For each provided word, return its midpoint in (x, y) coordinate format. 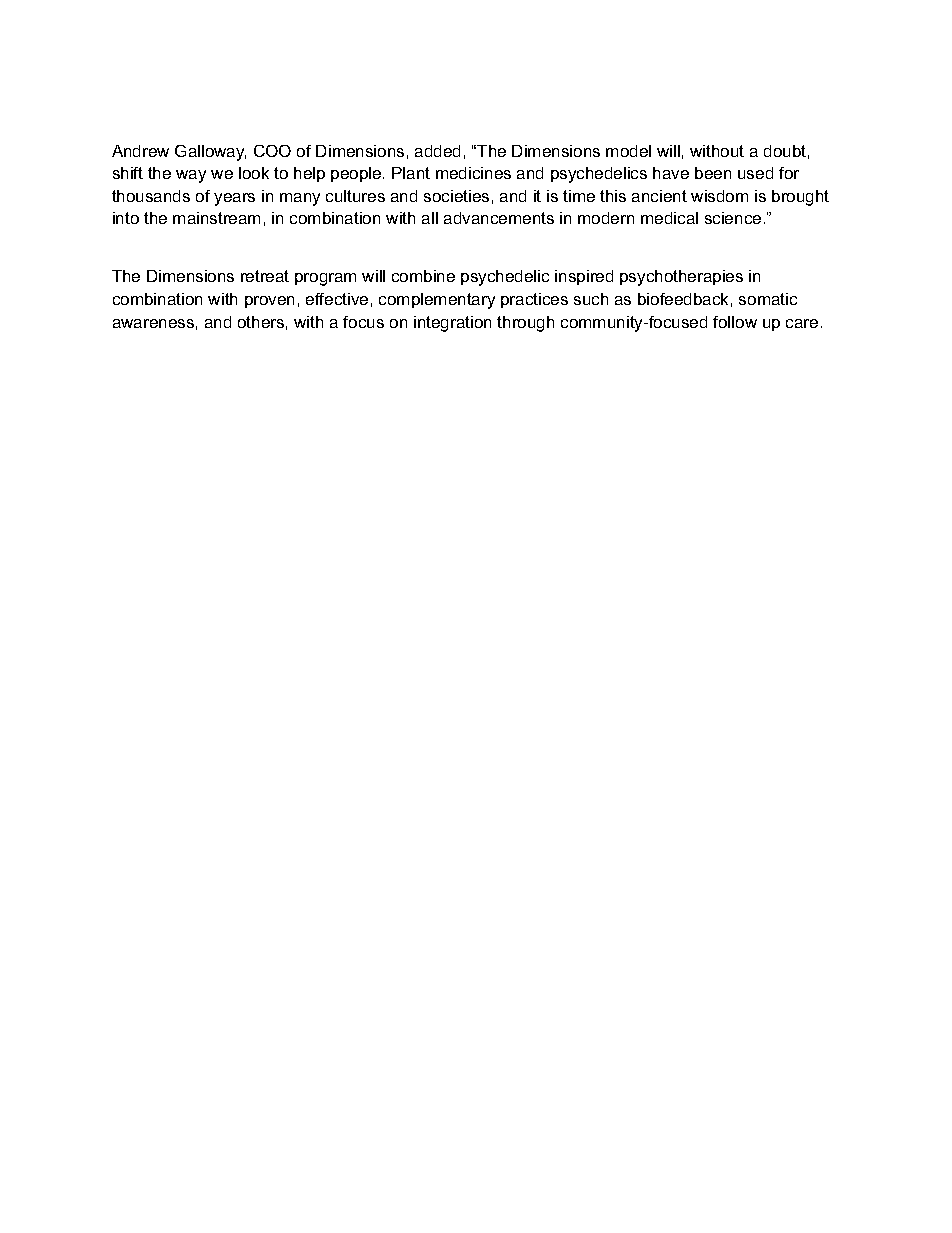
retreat (265, 276)
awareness (153, 323)
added (437, 151)
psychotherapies (681, 278)
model (628, 151)
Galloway (210, 153)
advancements (499, 218)
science (733, 218)
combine (423, 276)
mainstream (216, 218)
